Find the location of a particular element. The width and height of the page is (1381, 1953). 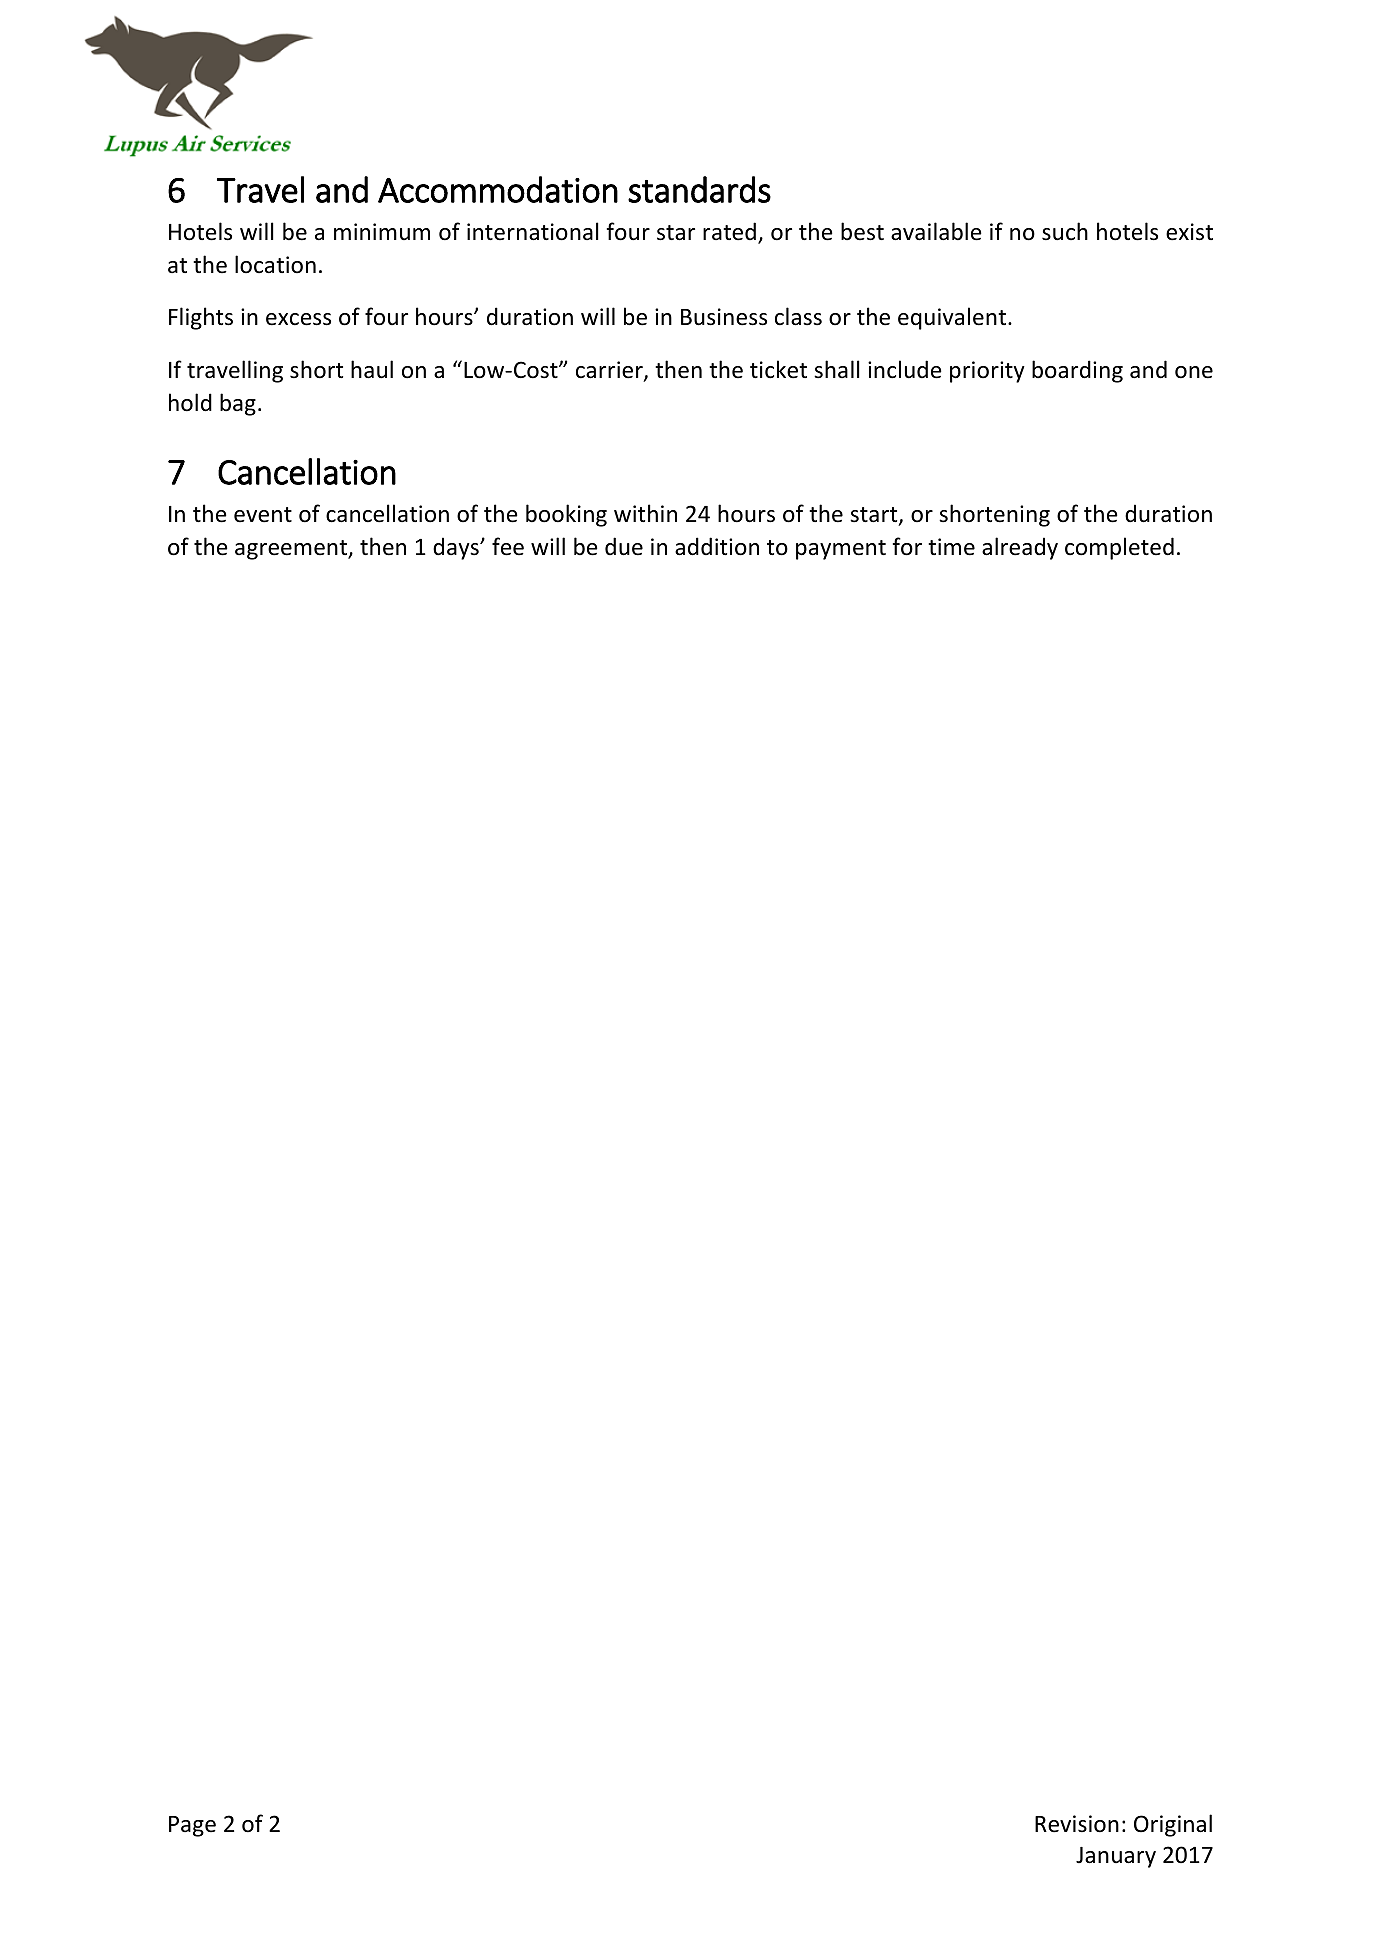

Revision is located at coordinates (1077, 1824).
